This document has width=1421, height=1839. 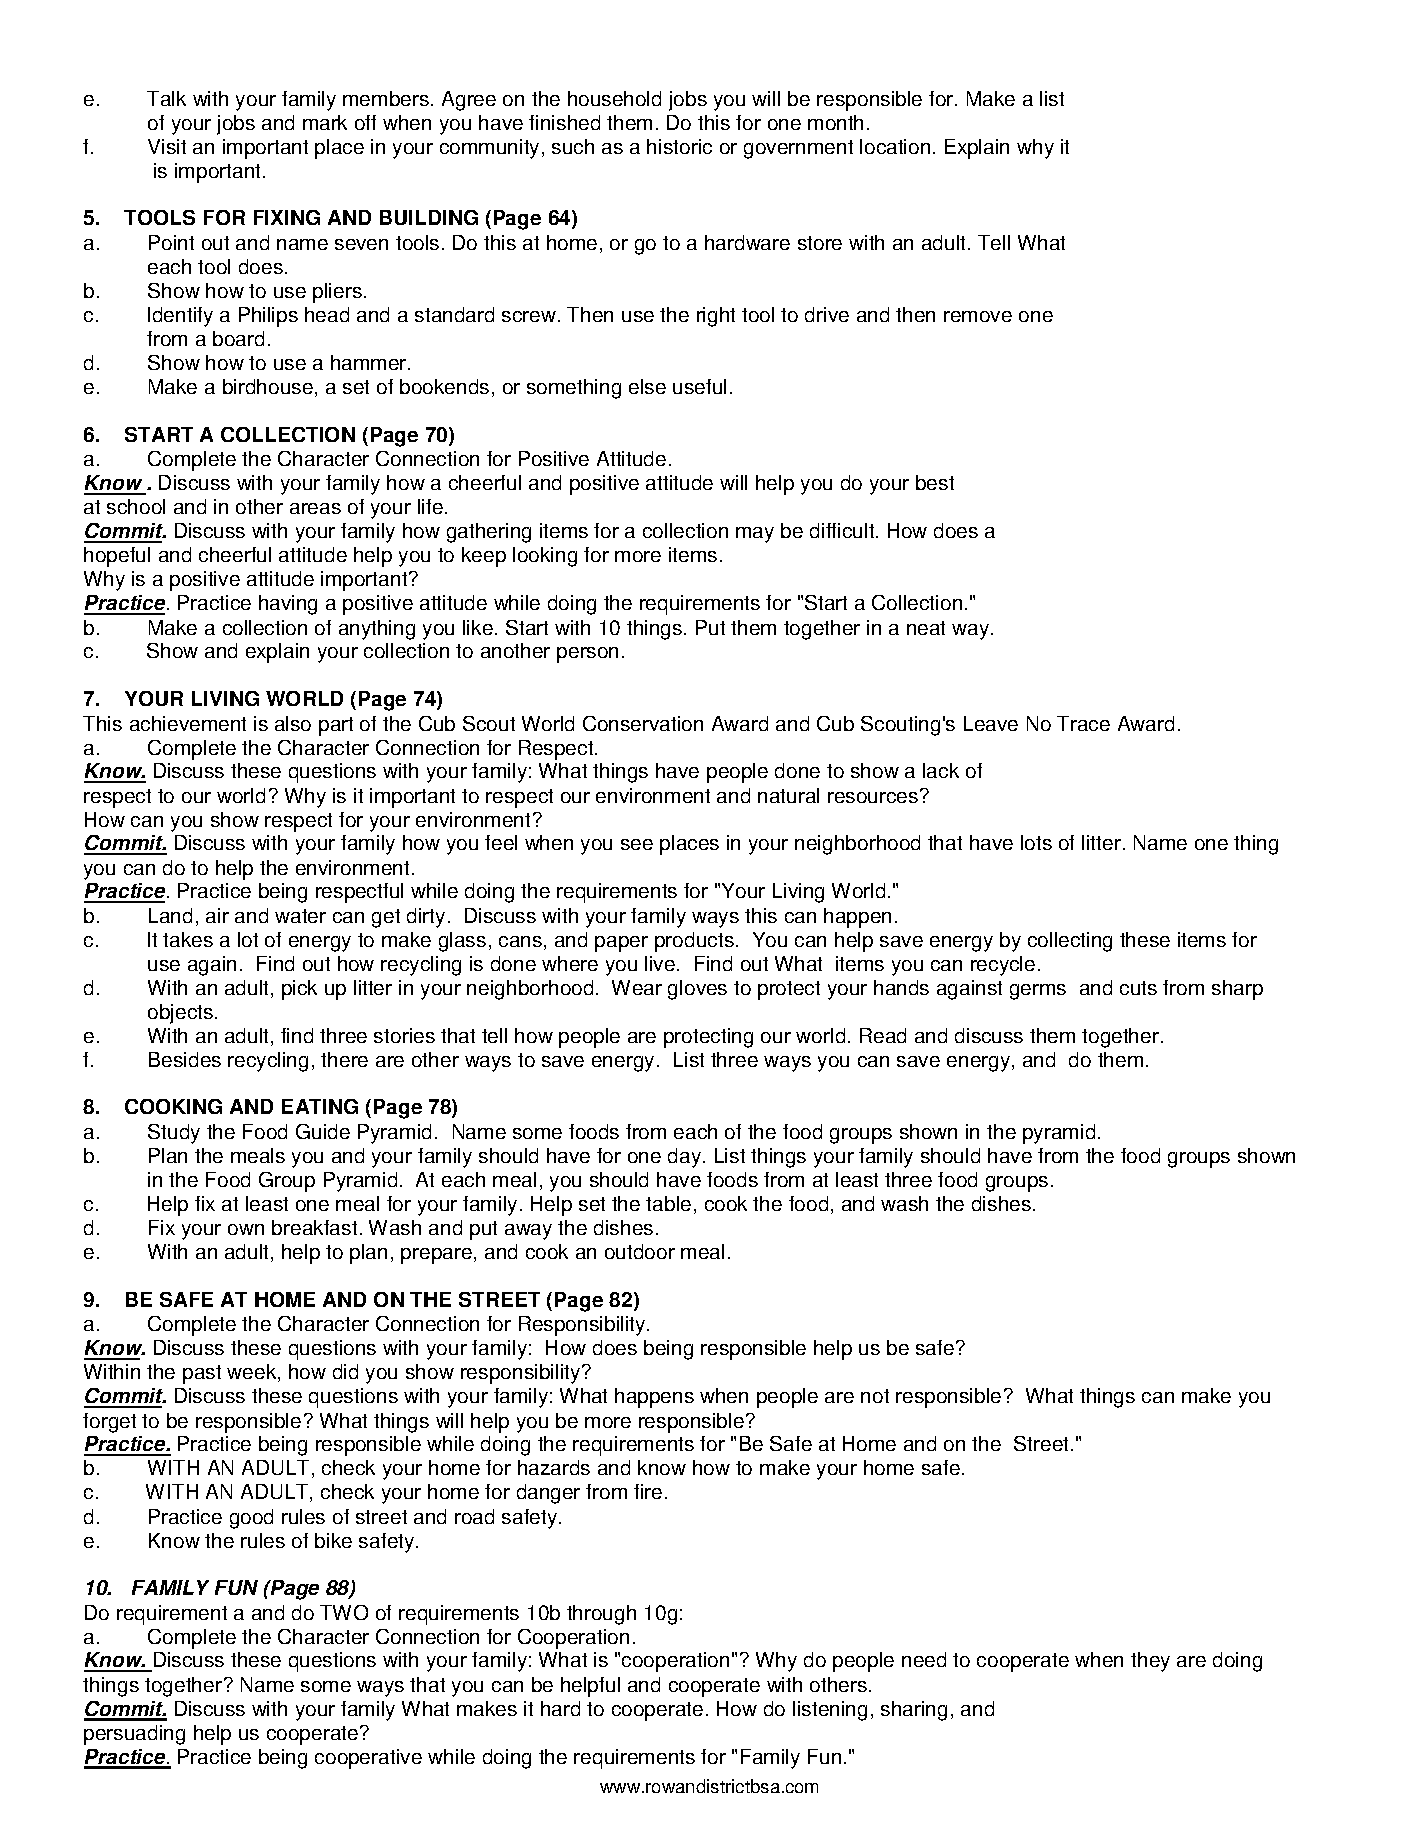 I want to click on collecting, so click(x=1070, y=942).
